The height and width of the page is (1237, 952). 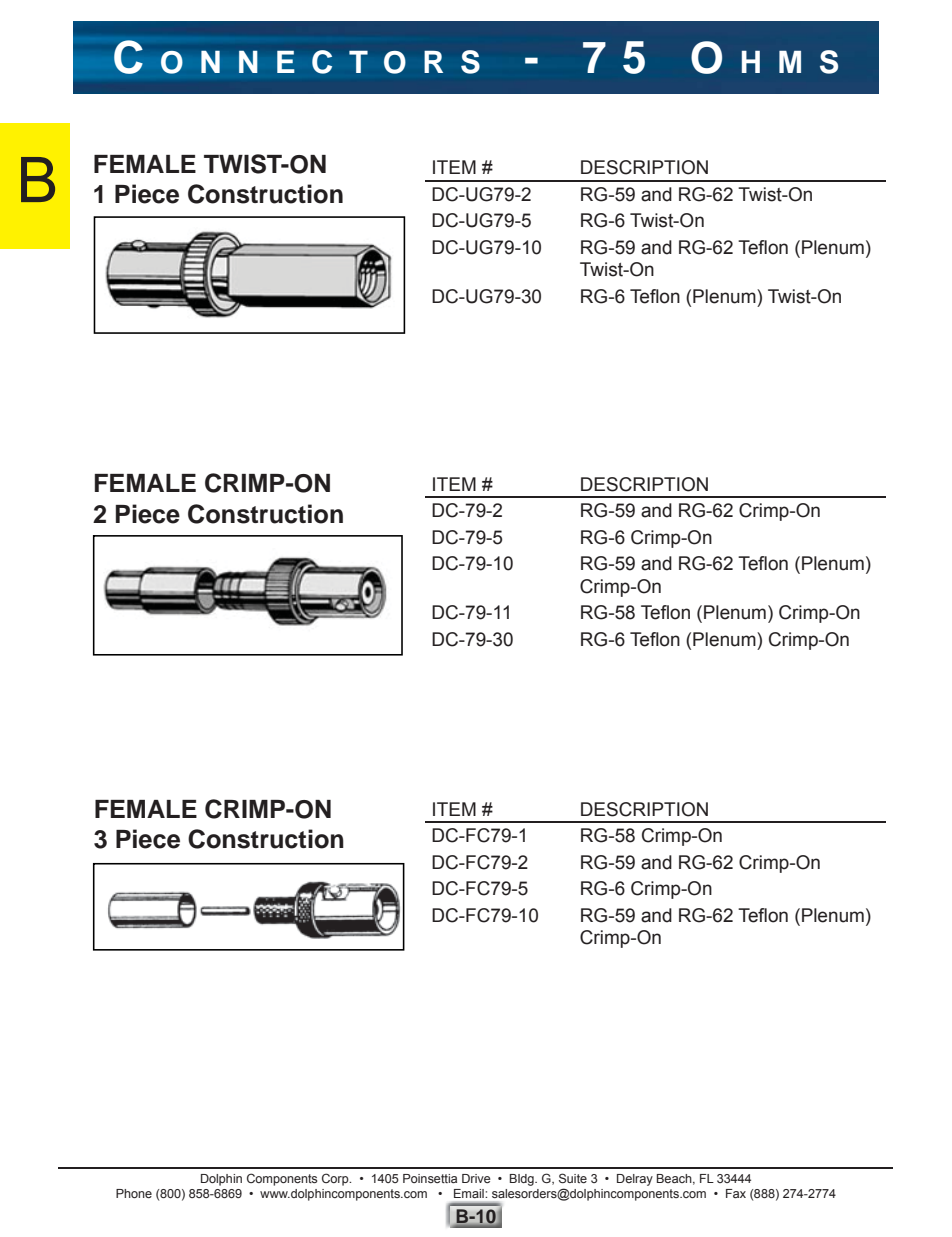 I want to click on HMS, so click(x=790, y=62).
